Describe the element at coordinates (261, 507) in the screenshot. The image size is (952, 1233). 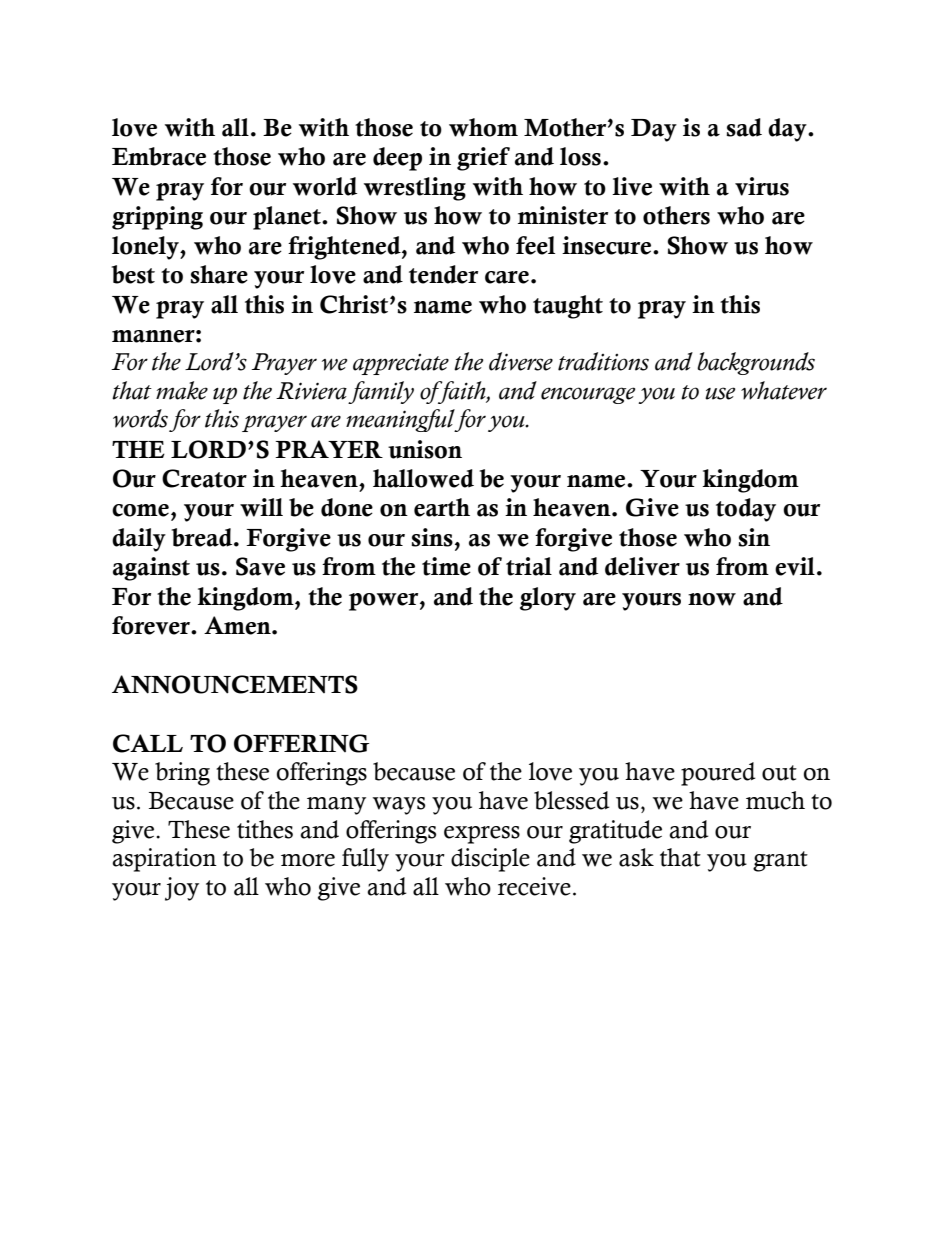
I see `will` at that location.
